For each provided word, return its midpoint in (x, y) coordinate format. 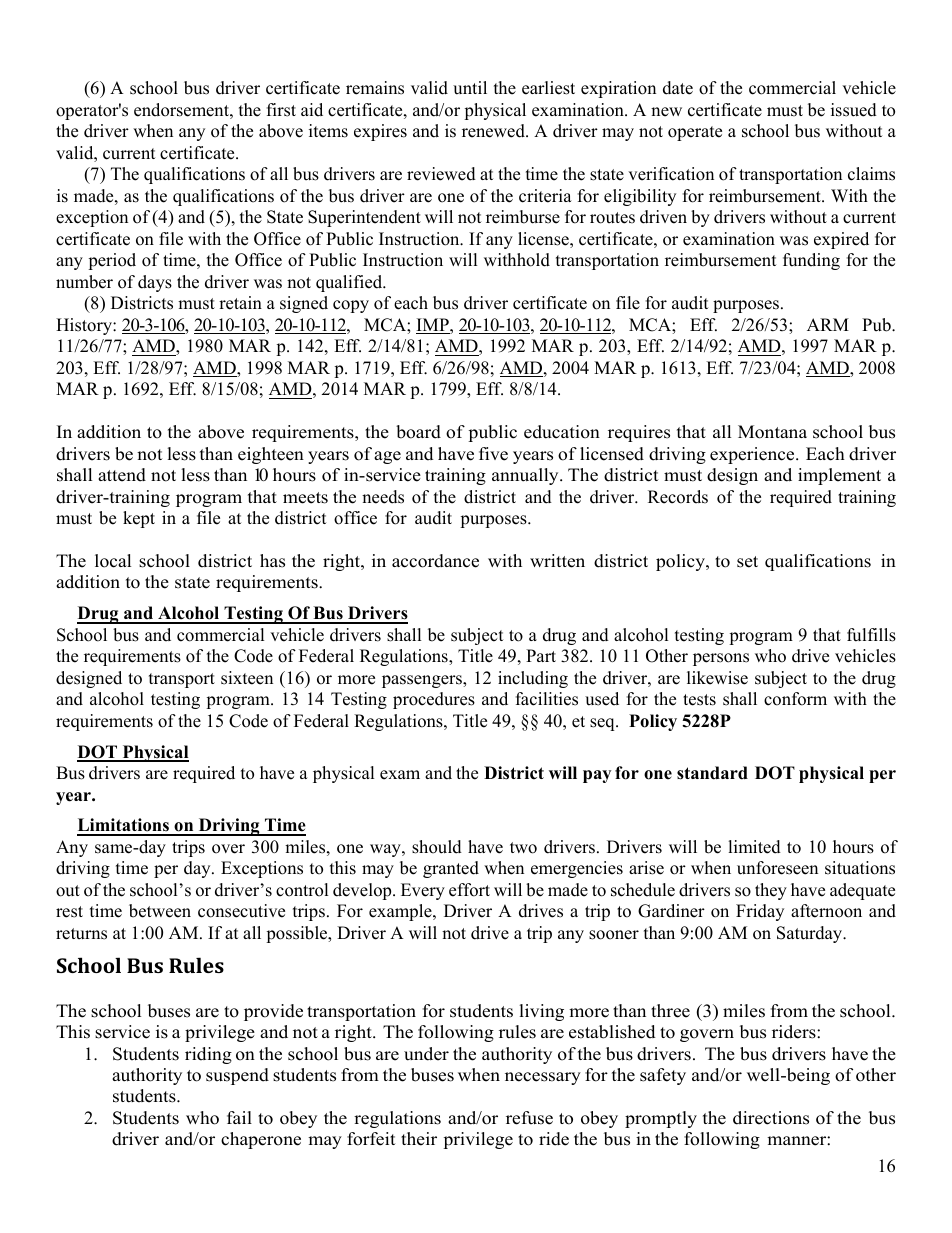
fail (239, 1117)
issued (854, 110)
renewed (494, 131)
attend (122, 475)
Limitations (124, 826)
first (281, 110)
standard (712, 773)
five (493, 454)
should (437, 847)
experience (753, 455)
